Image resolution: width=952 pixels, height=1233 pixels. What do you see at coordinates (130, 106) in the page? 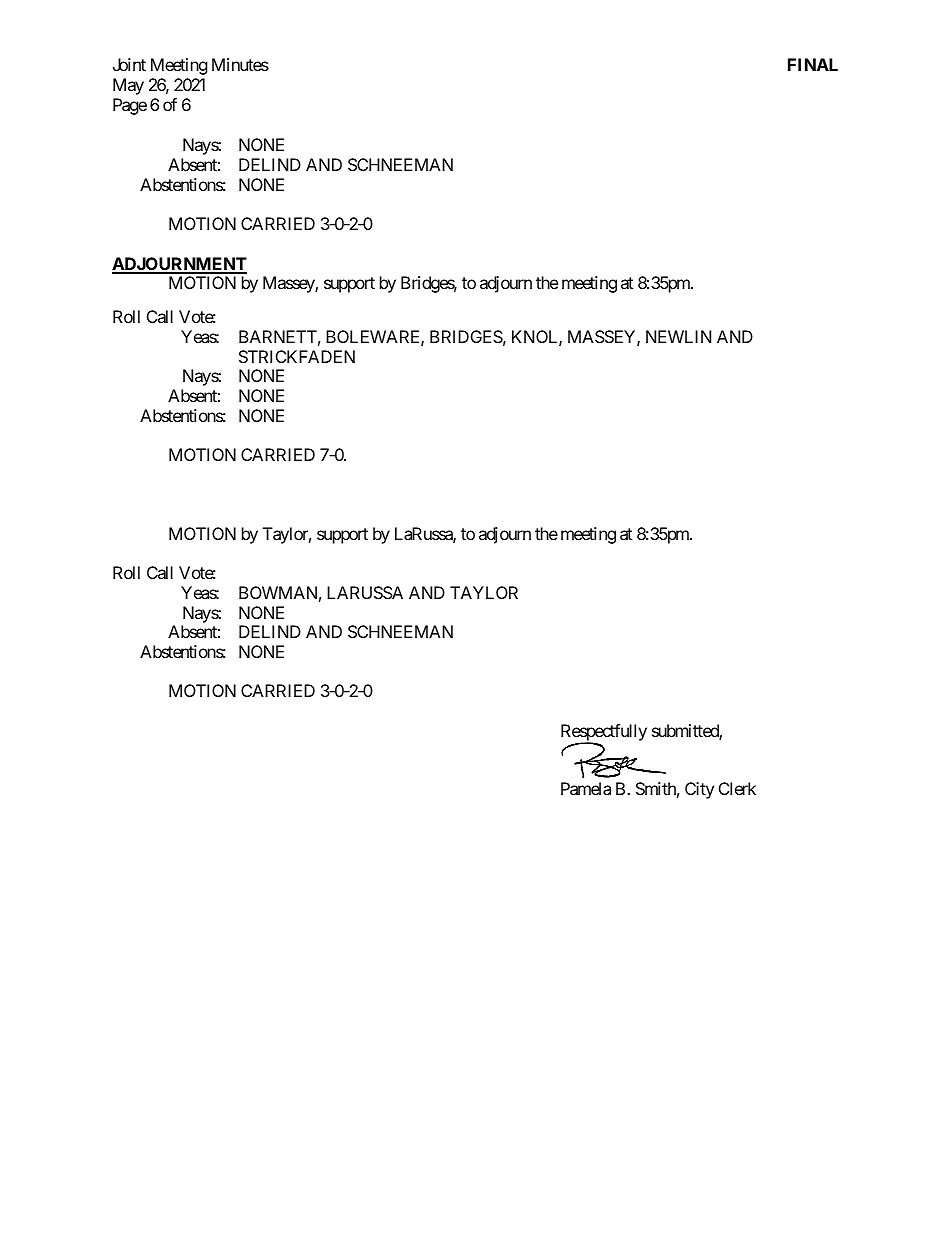
I see `Page` at bounding box center [130, 106].
